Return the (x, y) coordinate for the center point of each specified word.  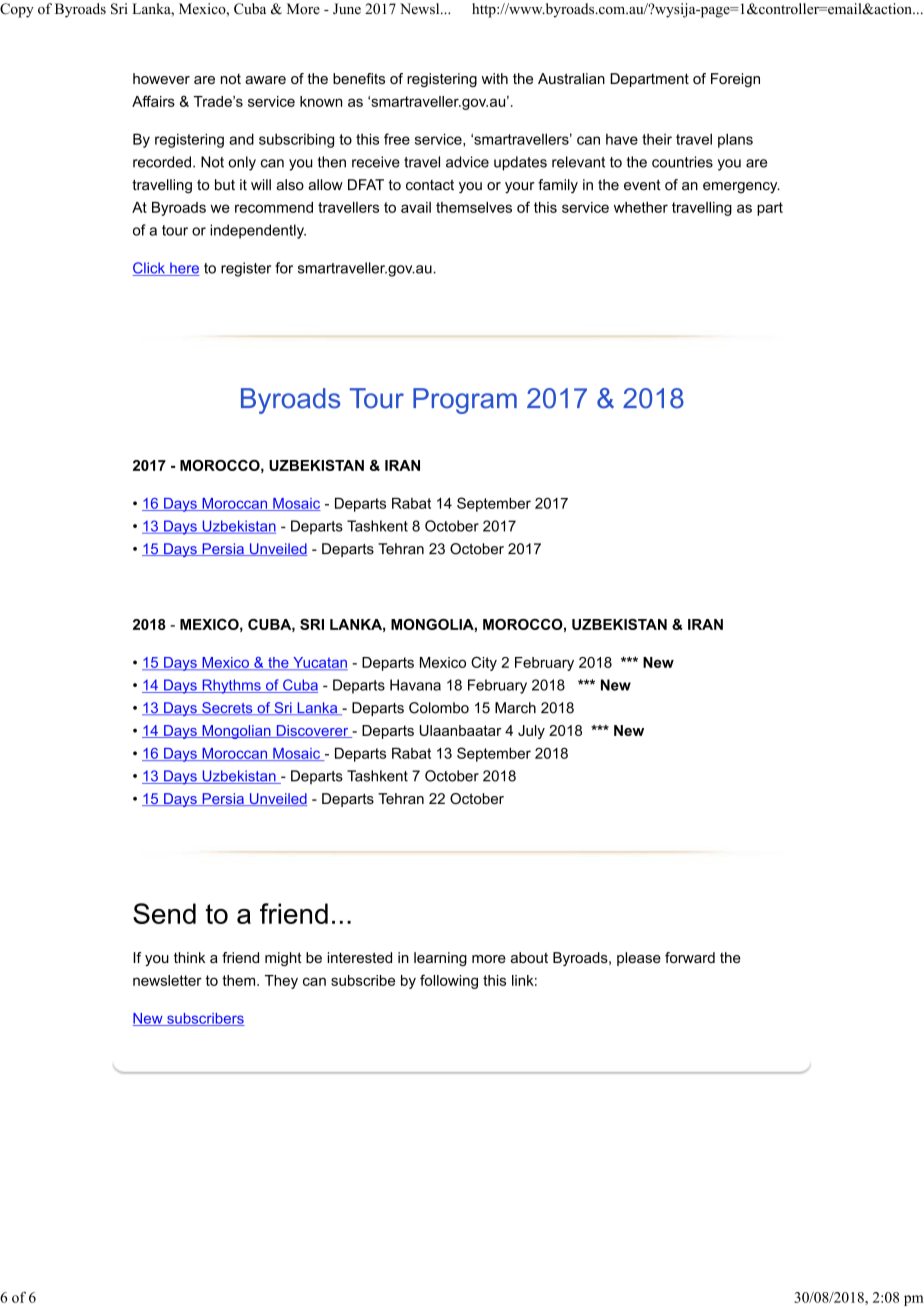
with (495, 78)
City (484, 663)
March (515, 708)
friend (240, 957)
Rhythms (231, 686)
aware (265, 80)
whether (641, 207)
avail (416, 207)
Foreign (735, 80)
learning (440, 959)
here (184, 269)
